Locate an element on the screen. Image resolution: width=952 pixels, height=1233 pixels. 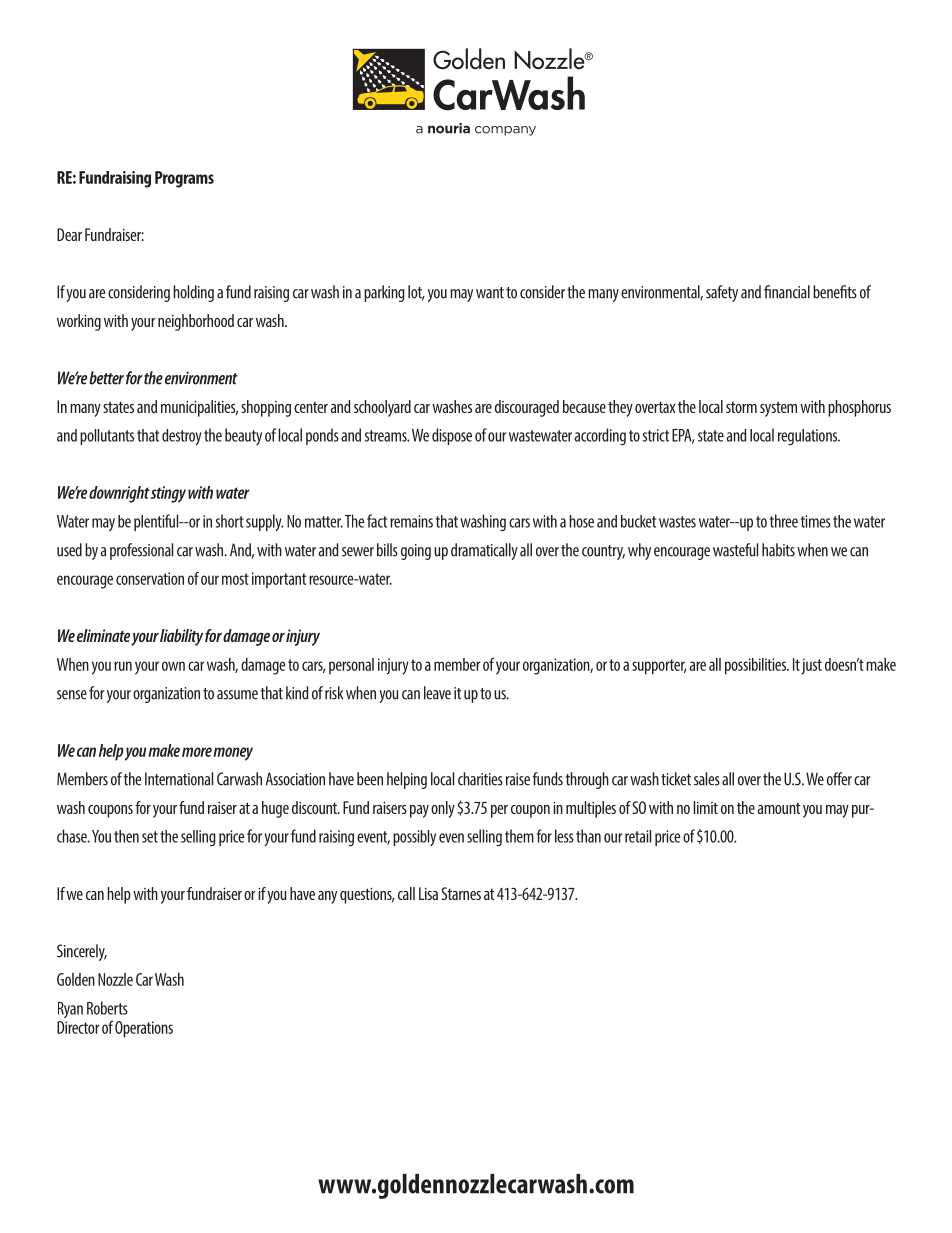
habits is located at coordinates (778, 550).
